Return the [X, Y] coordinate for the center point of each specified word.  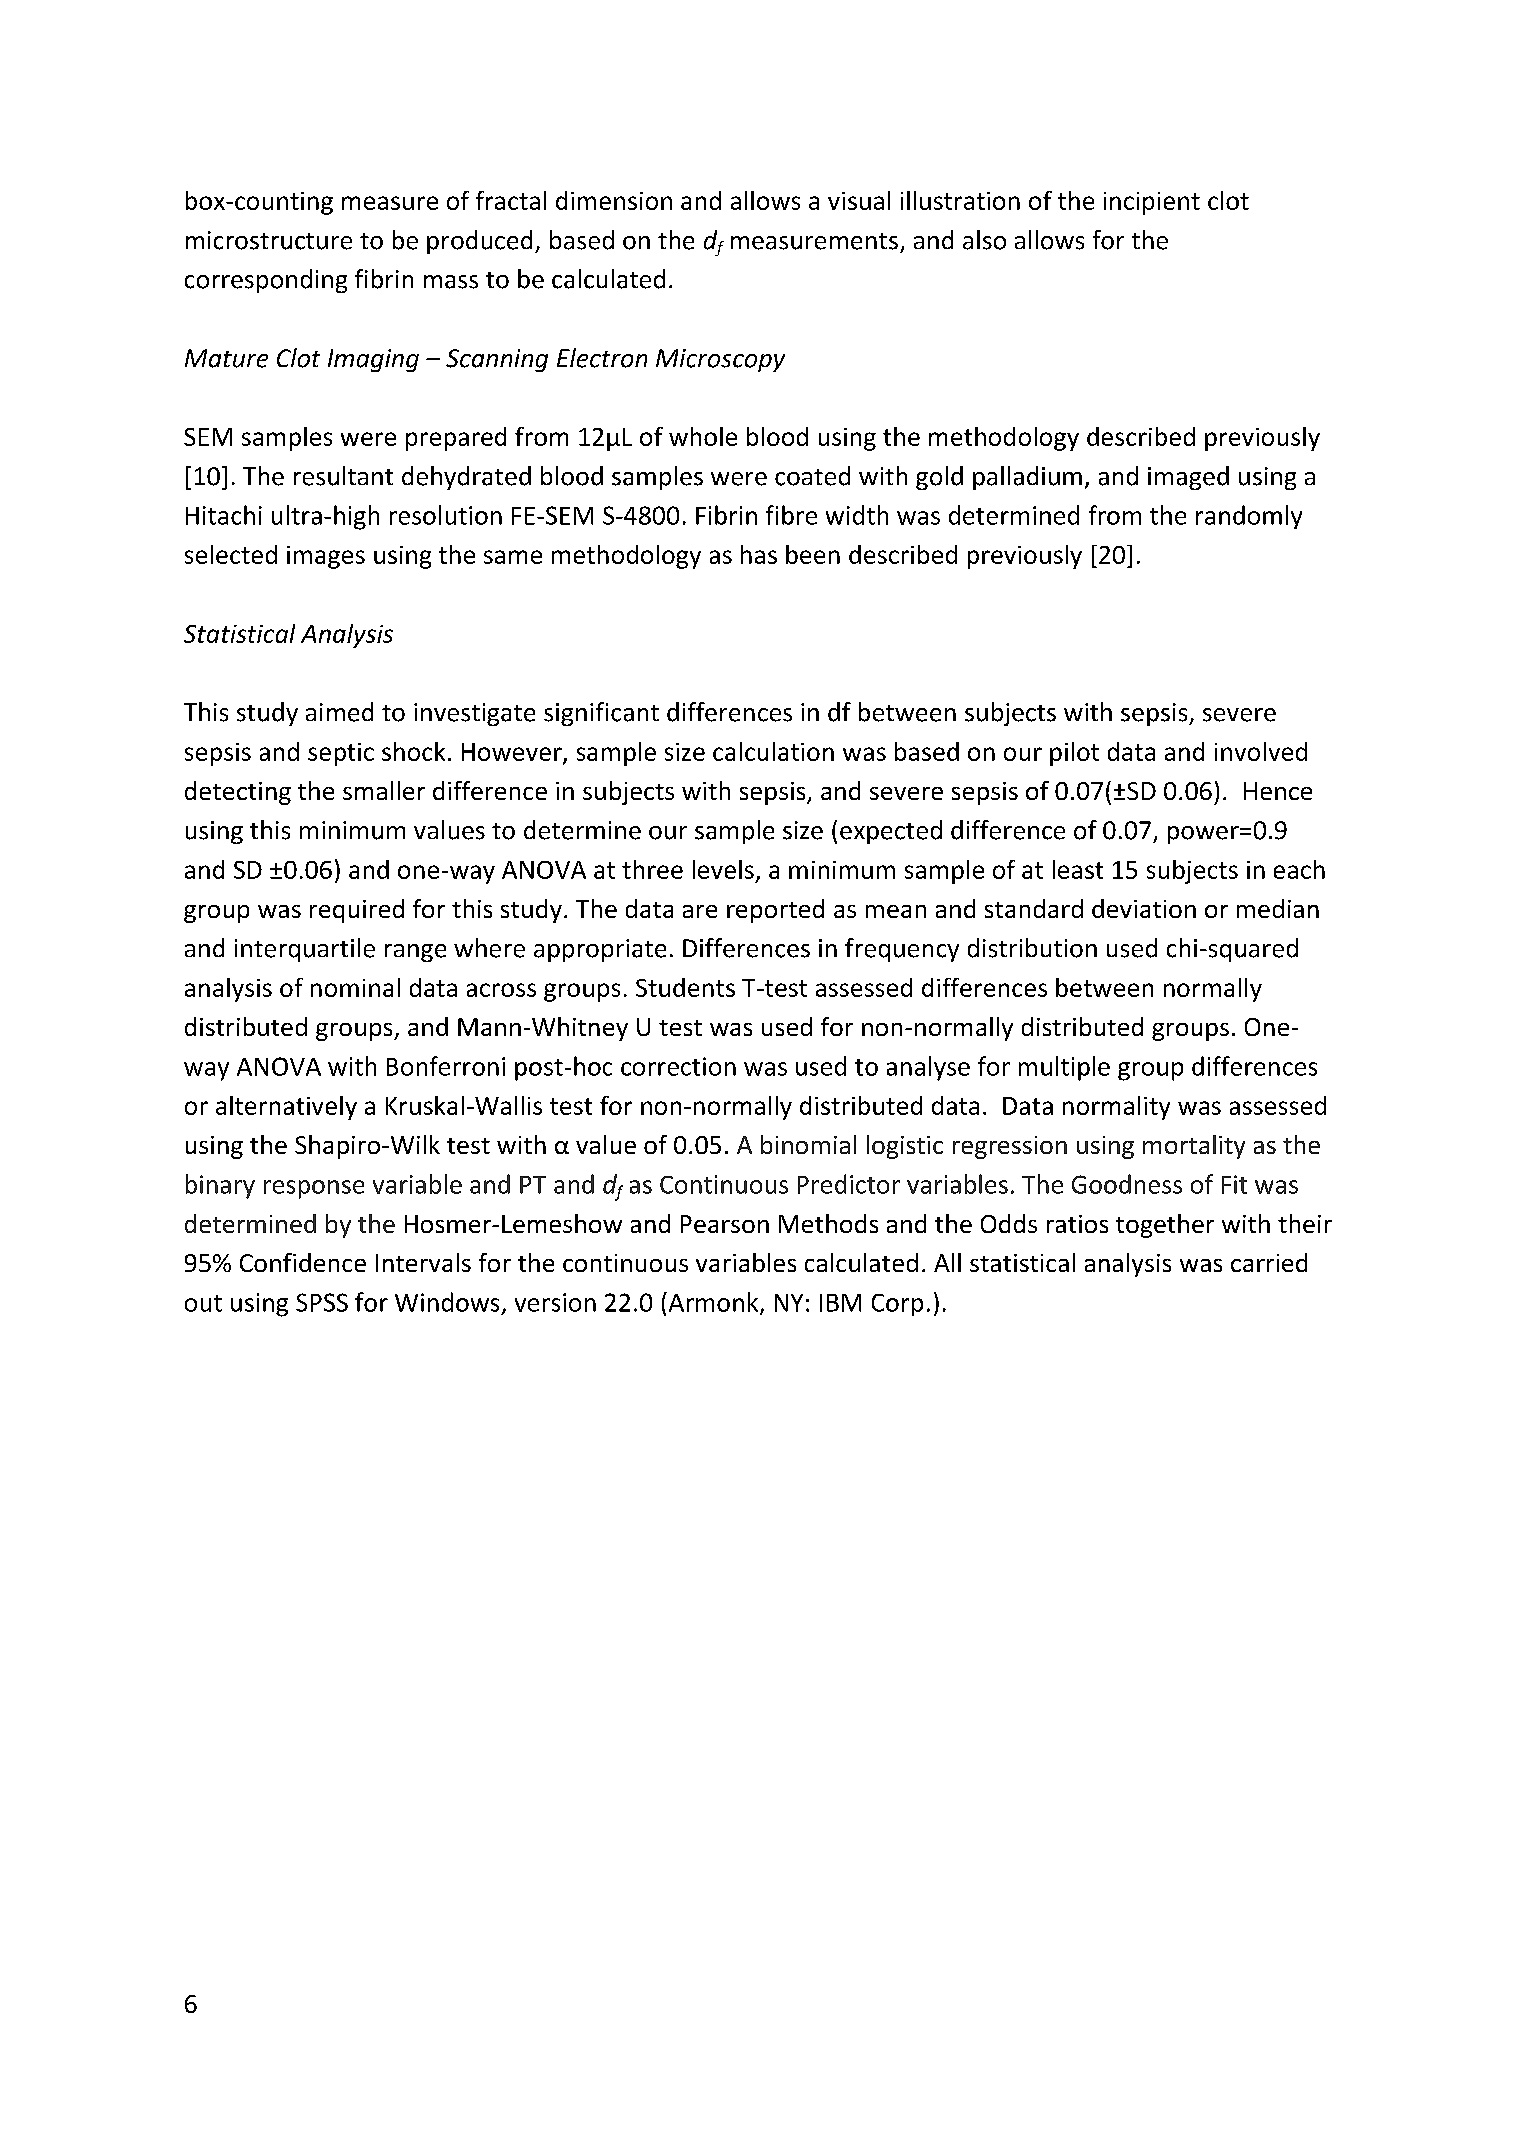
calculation [773, 751]
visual [859, 200]
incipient [1152, 203]
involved [1261, 751]
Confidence [303, 1262]
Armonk [713, 1303]
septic [341, 754]
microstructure [269, 240]
